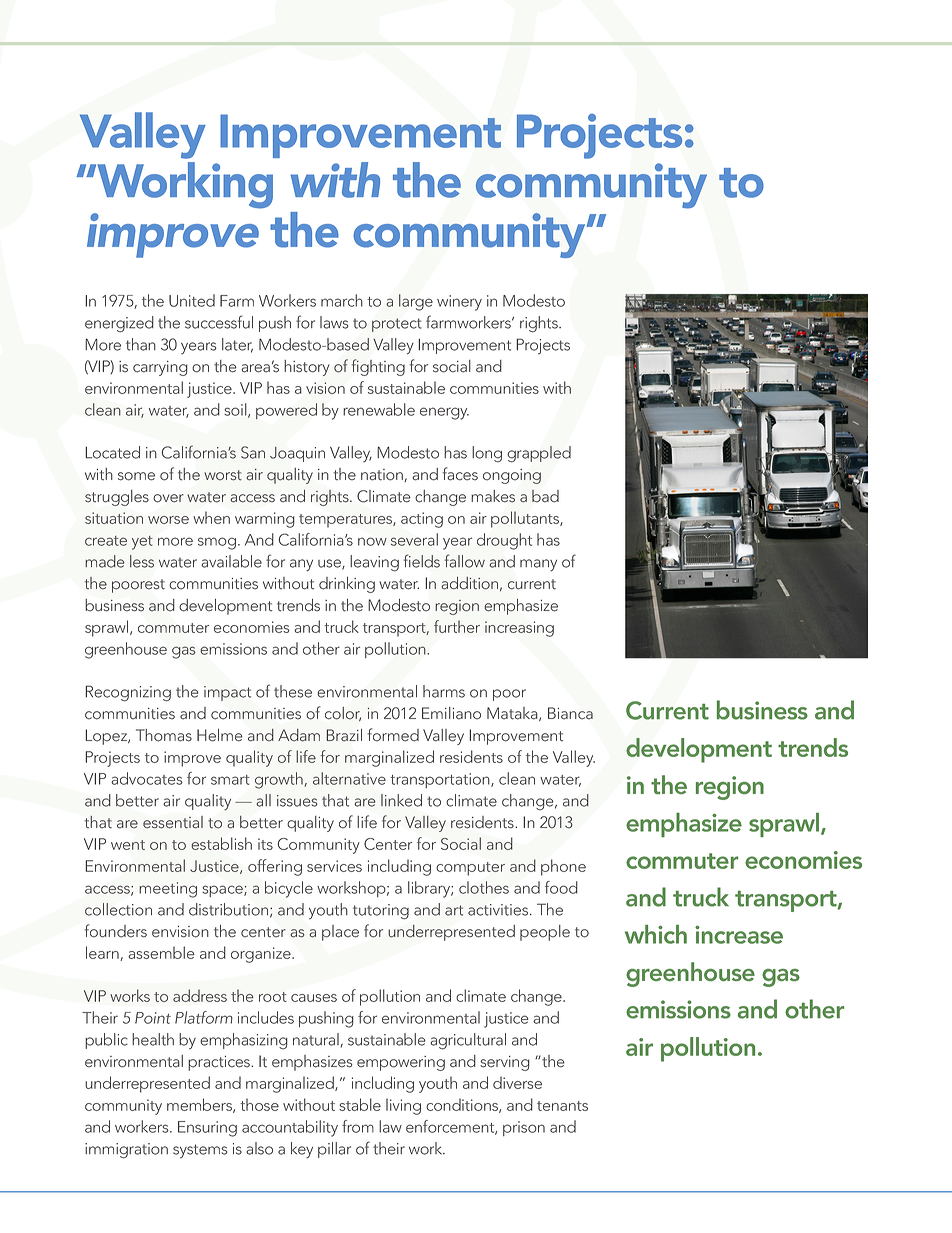  Describe the element at coordinates (403, 1106) in the document. I see `living` at that location.
